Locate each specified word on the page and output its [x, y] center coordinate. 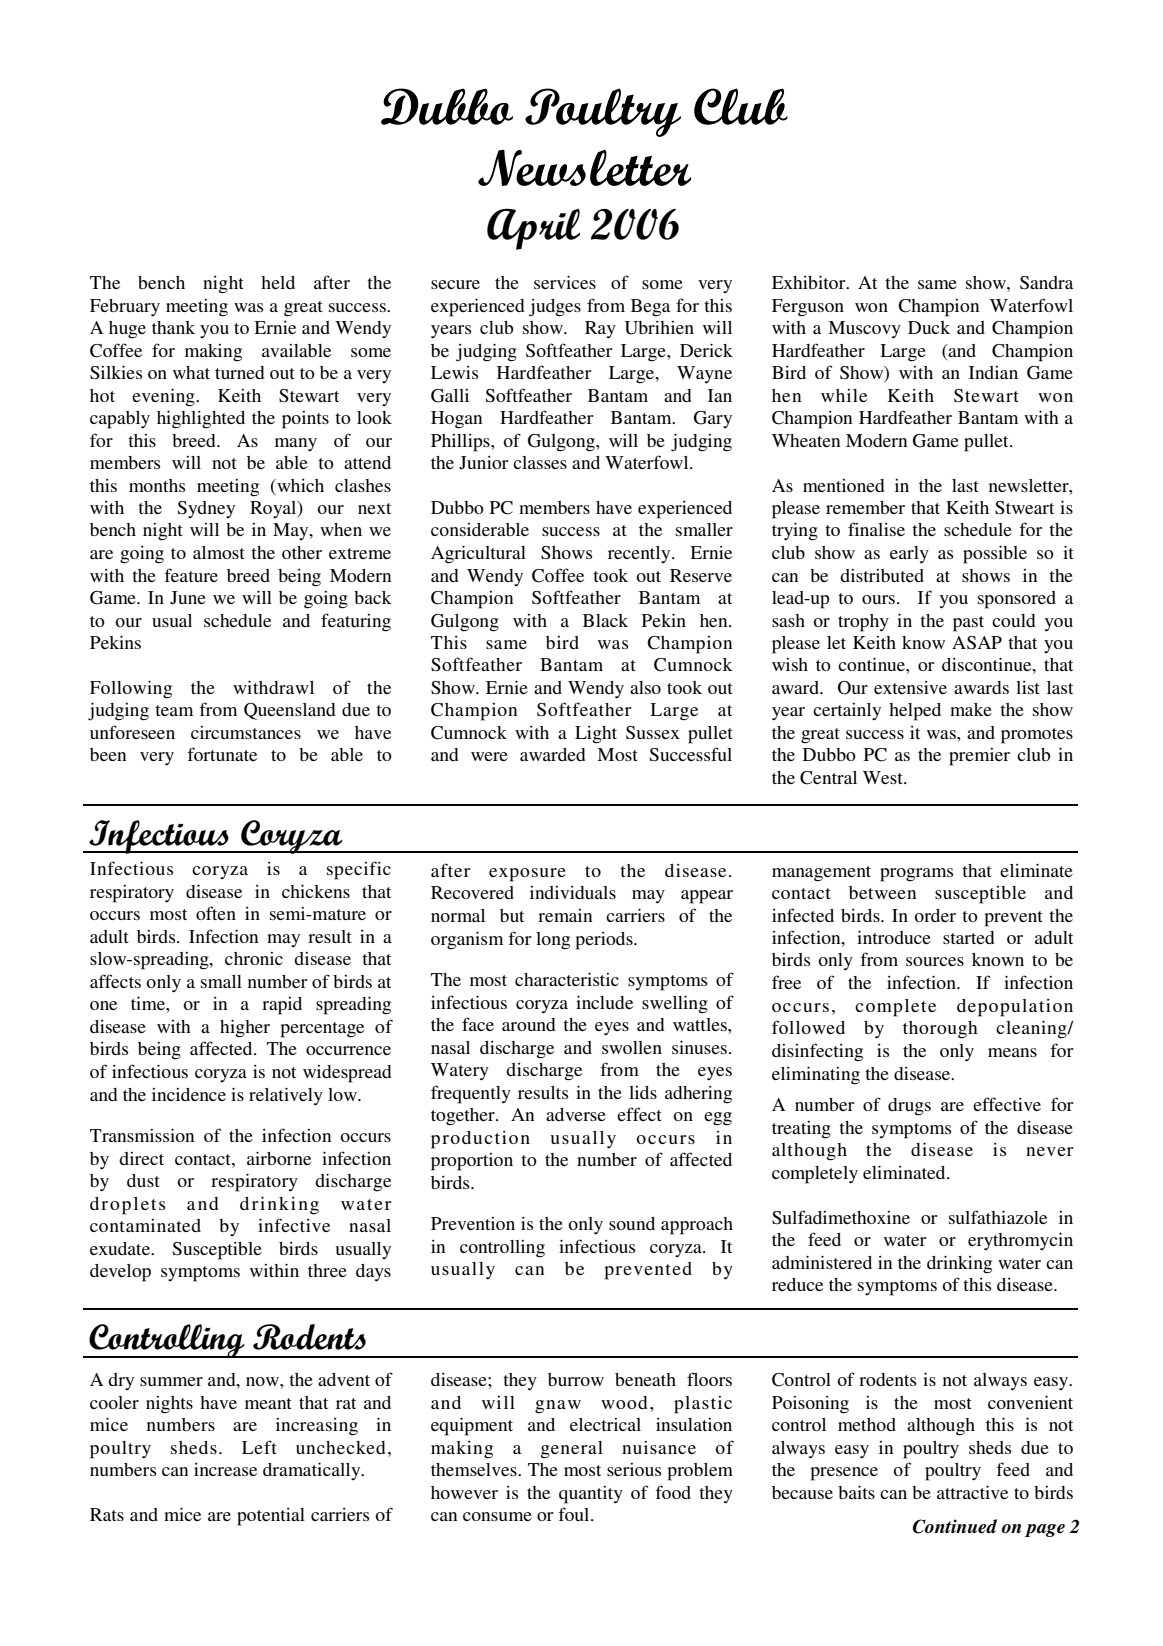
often [216, 913]
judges [555, 308]
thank [173, 327]
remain [565, 915]
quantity [591, 1495]
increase [225, 1469]
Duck [929, 327]
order [935, 915]
